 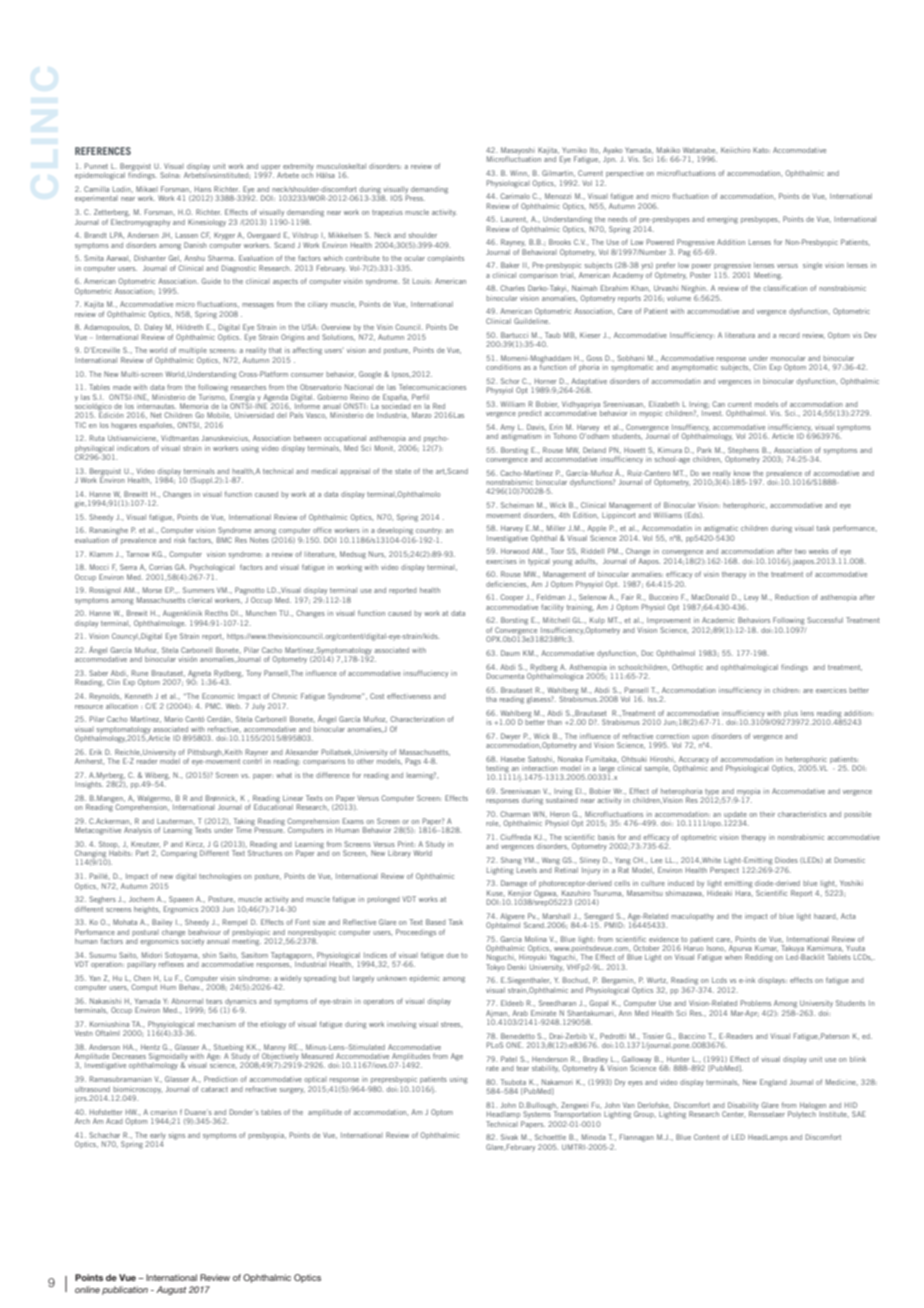 I want to click on August, so click(x=171, y=1290).
